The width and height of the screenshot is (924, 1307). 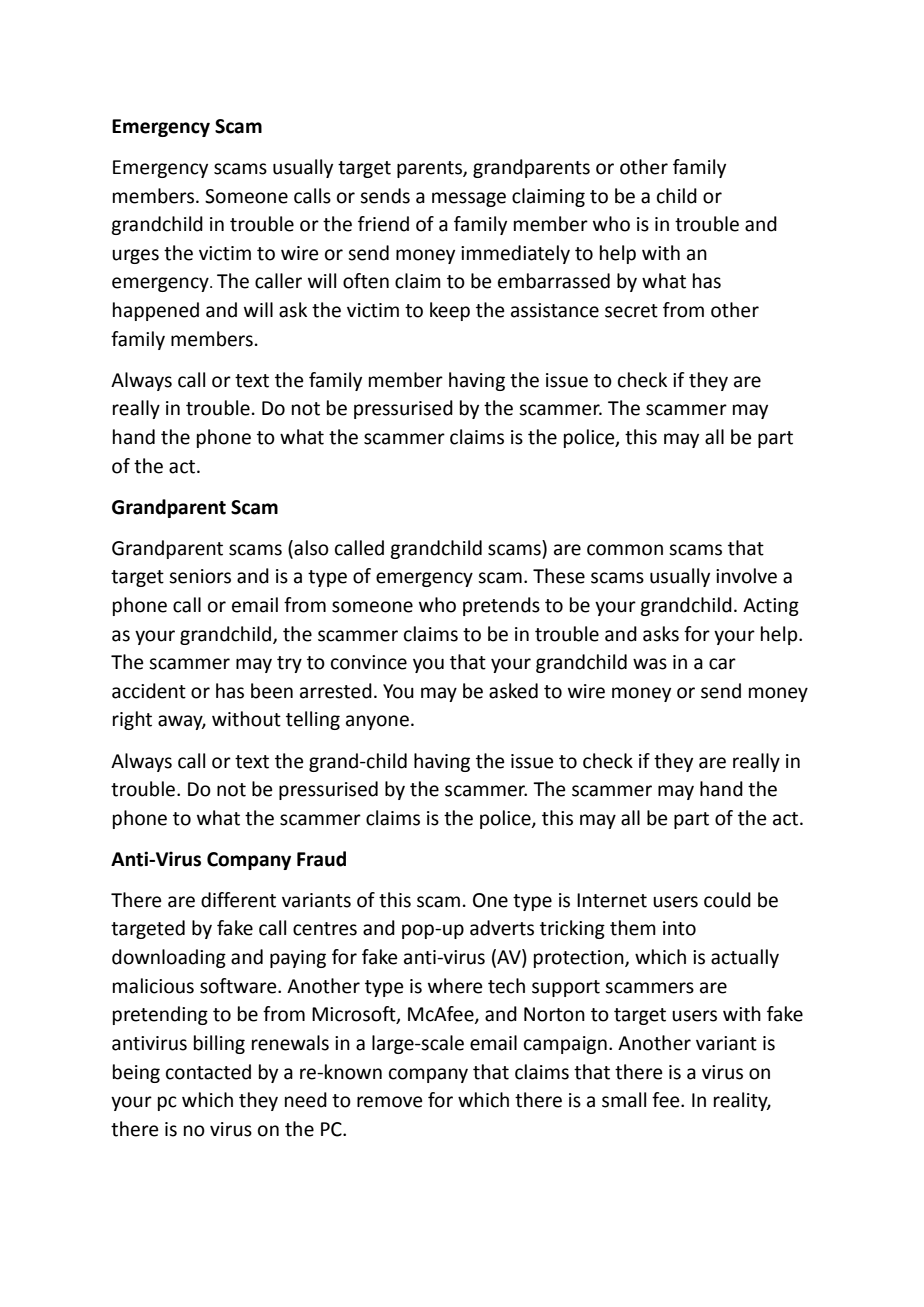 I want to click on message, so click(x=469, y=199).
